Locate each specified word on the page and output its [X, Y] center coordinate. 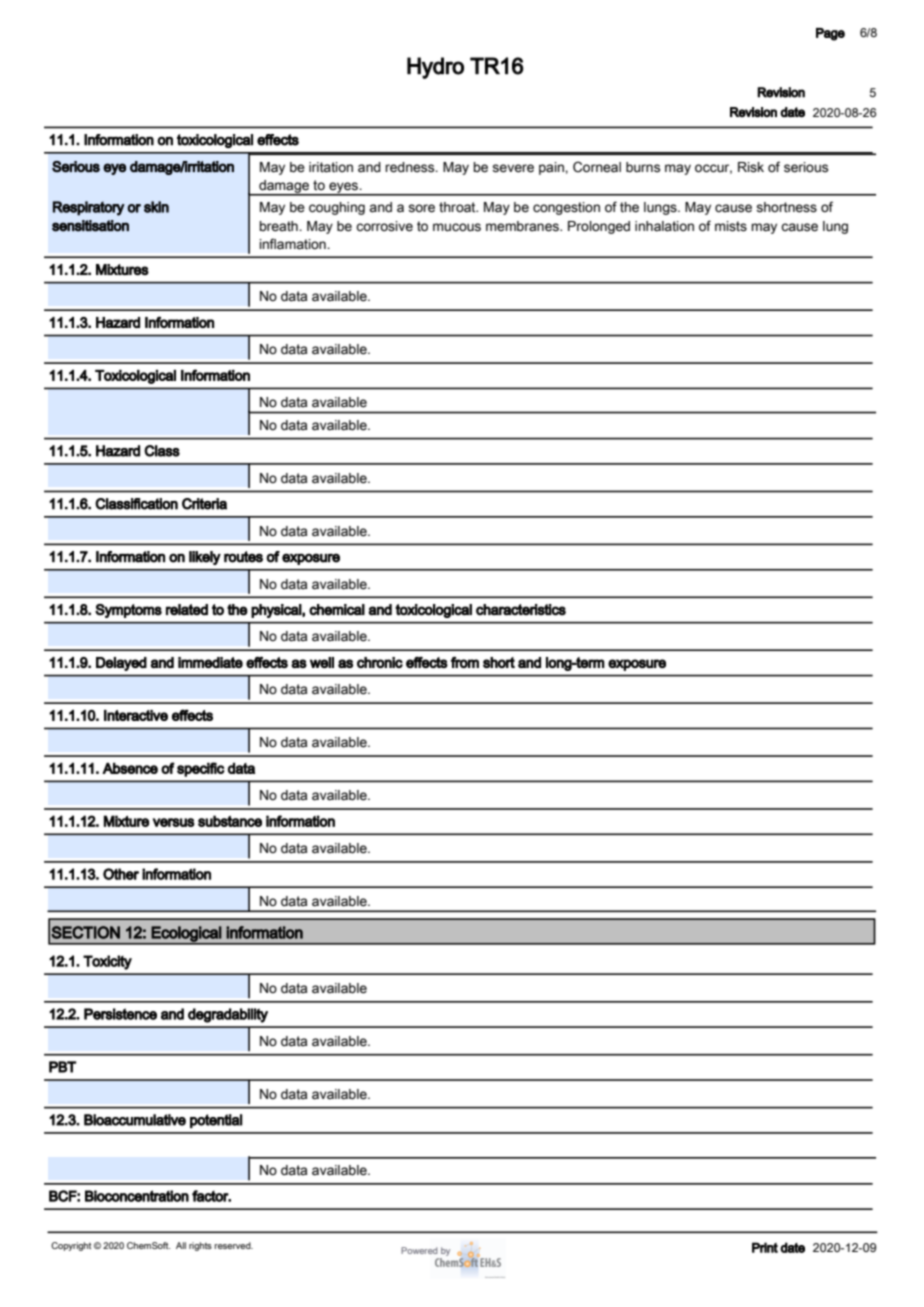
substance [230, 821]
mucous [457, 227]
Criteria [204, 504]
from [465, 662]
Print [765, 1247]
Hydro [435, 68]
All [181, 1245]
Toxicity [107, 962]
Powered [419, 1250]
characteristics [521, 610]
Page [830, 34]
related [187, 610]
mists [731, 226]
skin [156, 207]
